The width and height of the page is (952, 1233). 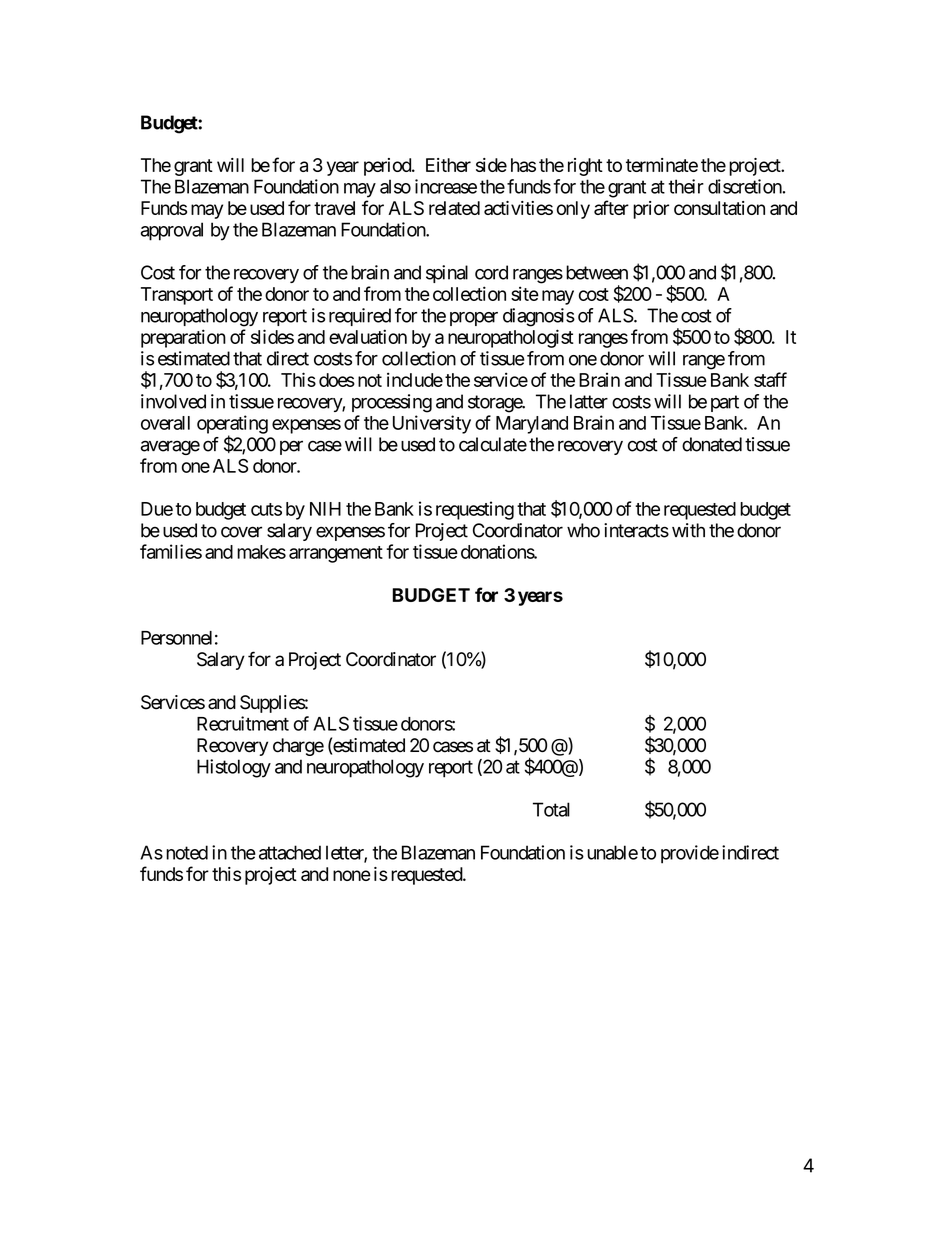 What do you see at coordinates (690, 854) in the page?
I see `provide` at bounding box center [690, 854].
